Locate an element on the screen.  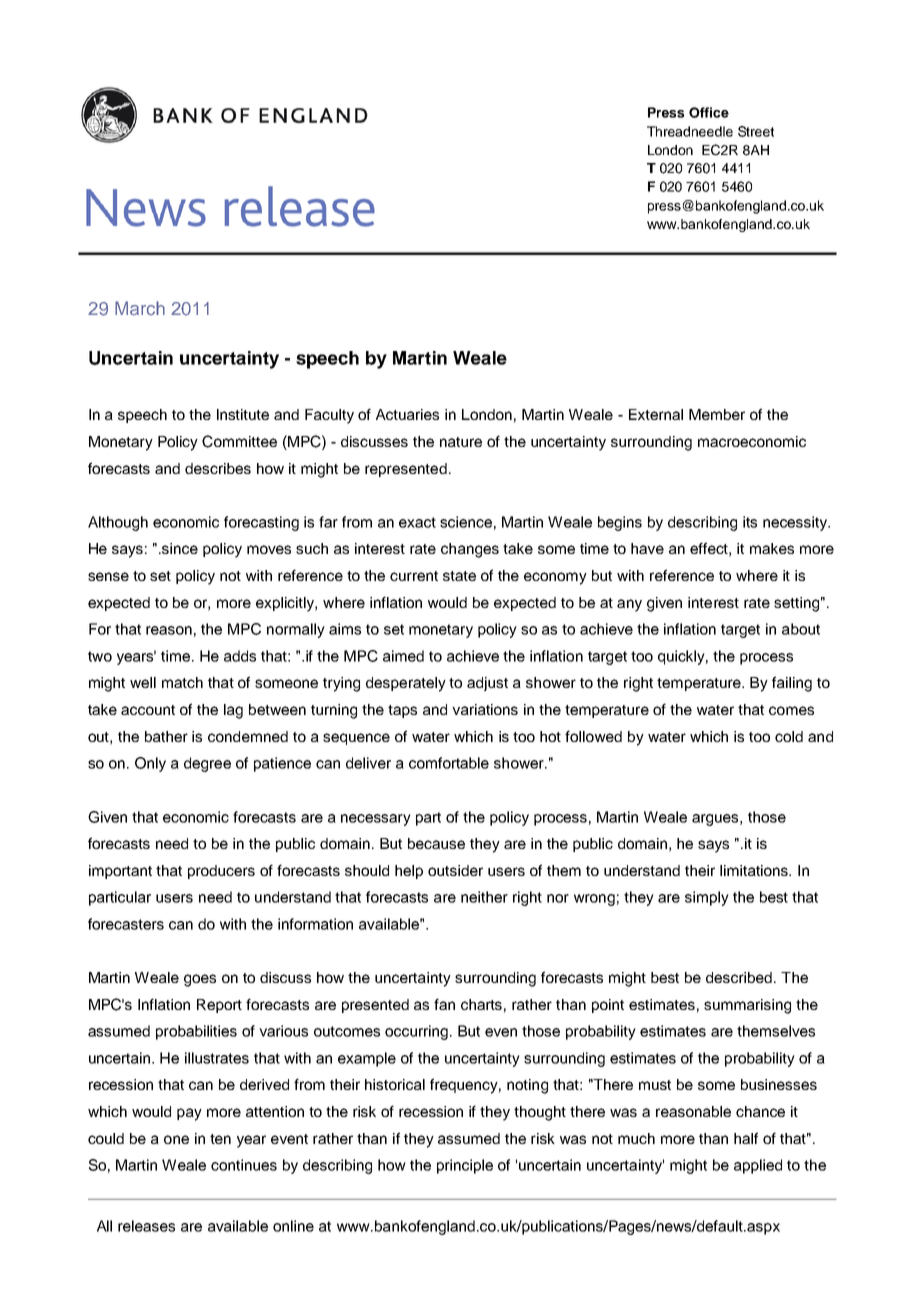
principle is located at coordinates (465, 1166).
